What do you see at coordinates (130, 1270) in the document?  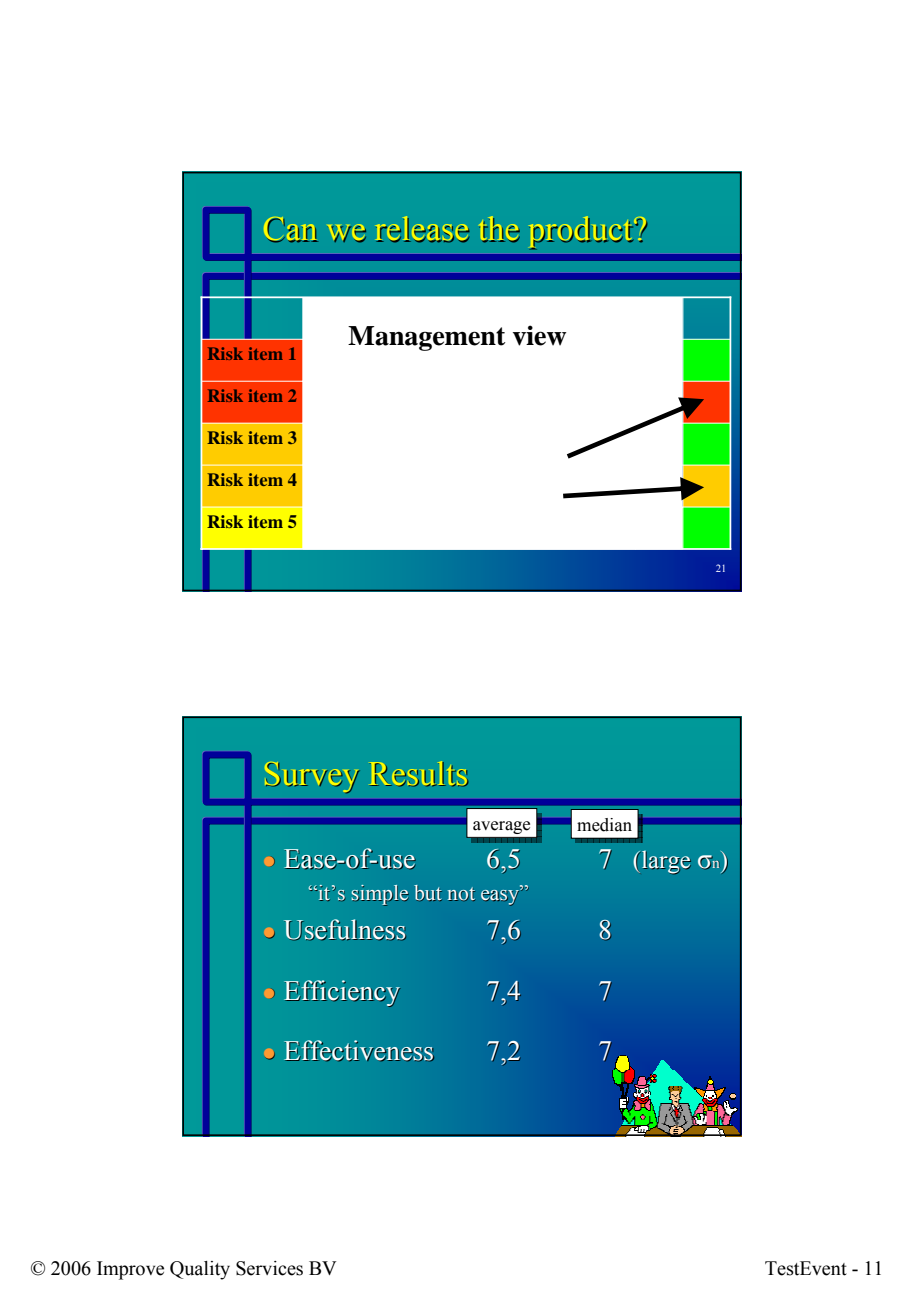 I see `Improve` at bounding box center [130, 1270].
